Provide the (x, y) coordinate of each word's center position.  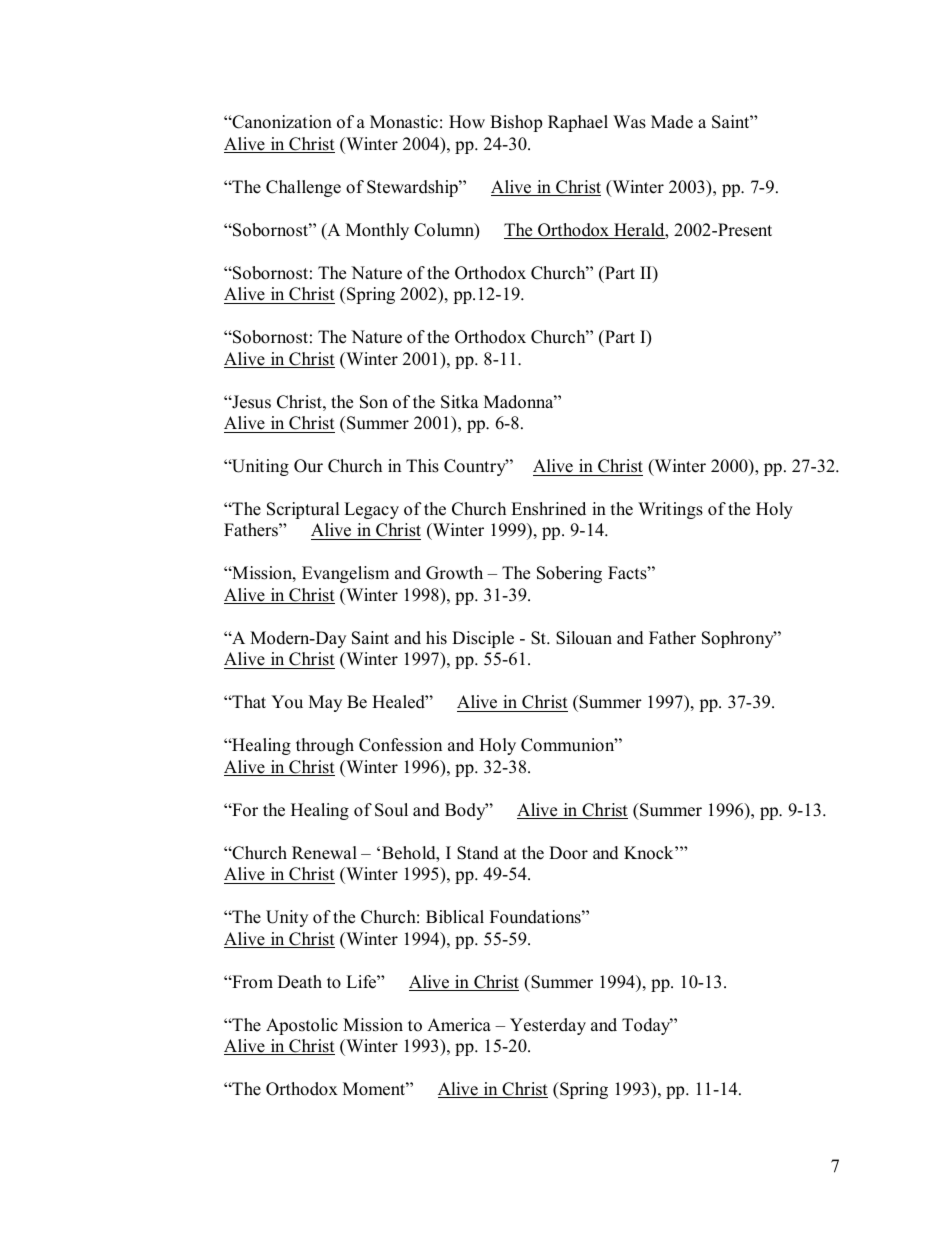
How (467, 122)
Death (300, 982)
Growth (454, 573)
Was (629, 122)
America (459, 1025)
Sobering (569, 574)
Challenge (303, 188)
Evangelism (345, 574)
